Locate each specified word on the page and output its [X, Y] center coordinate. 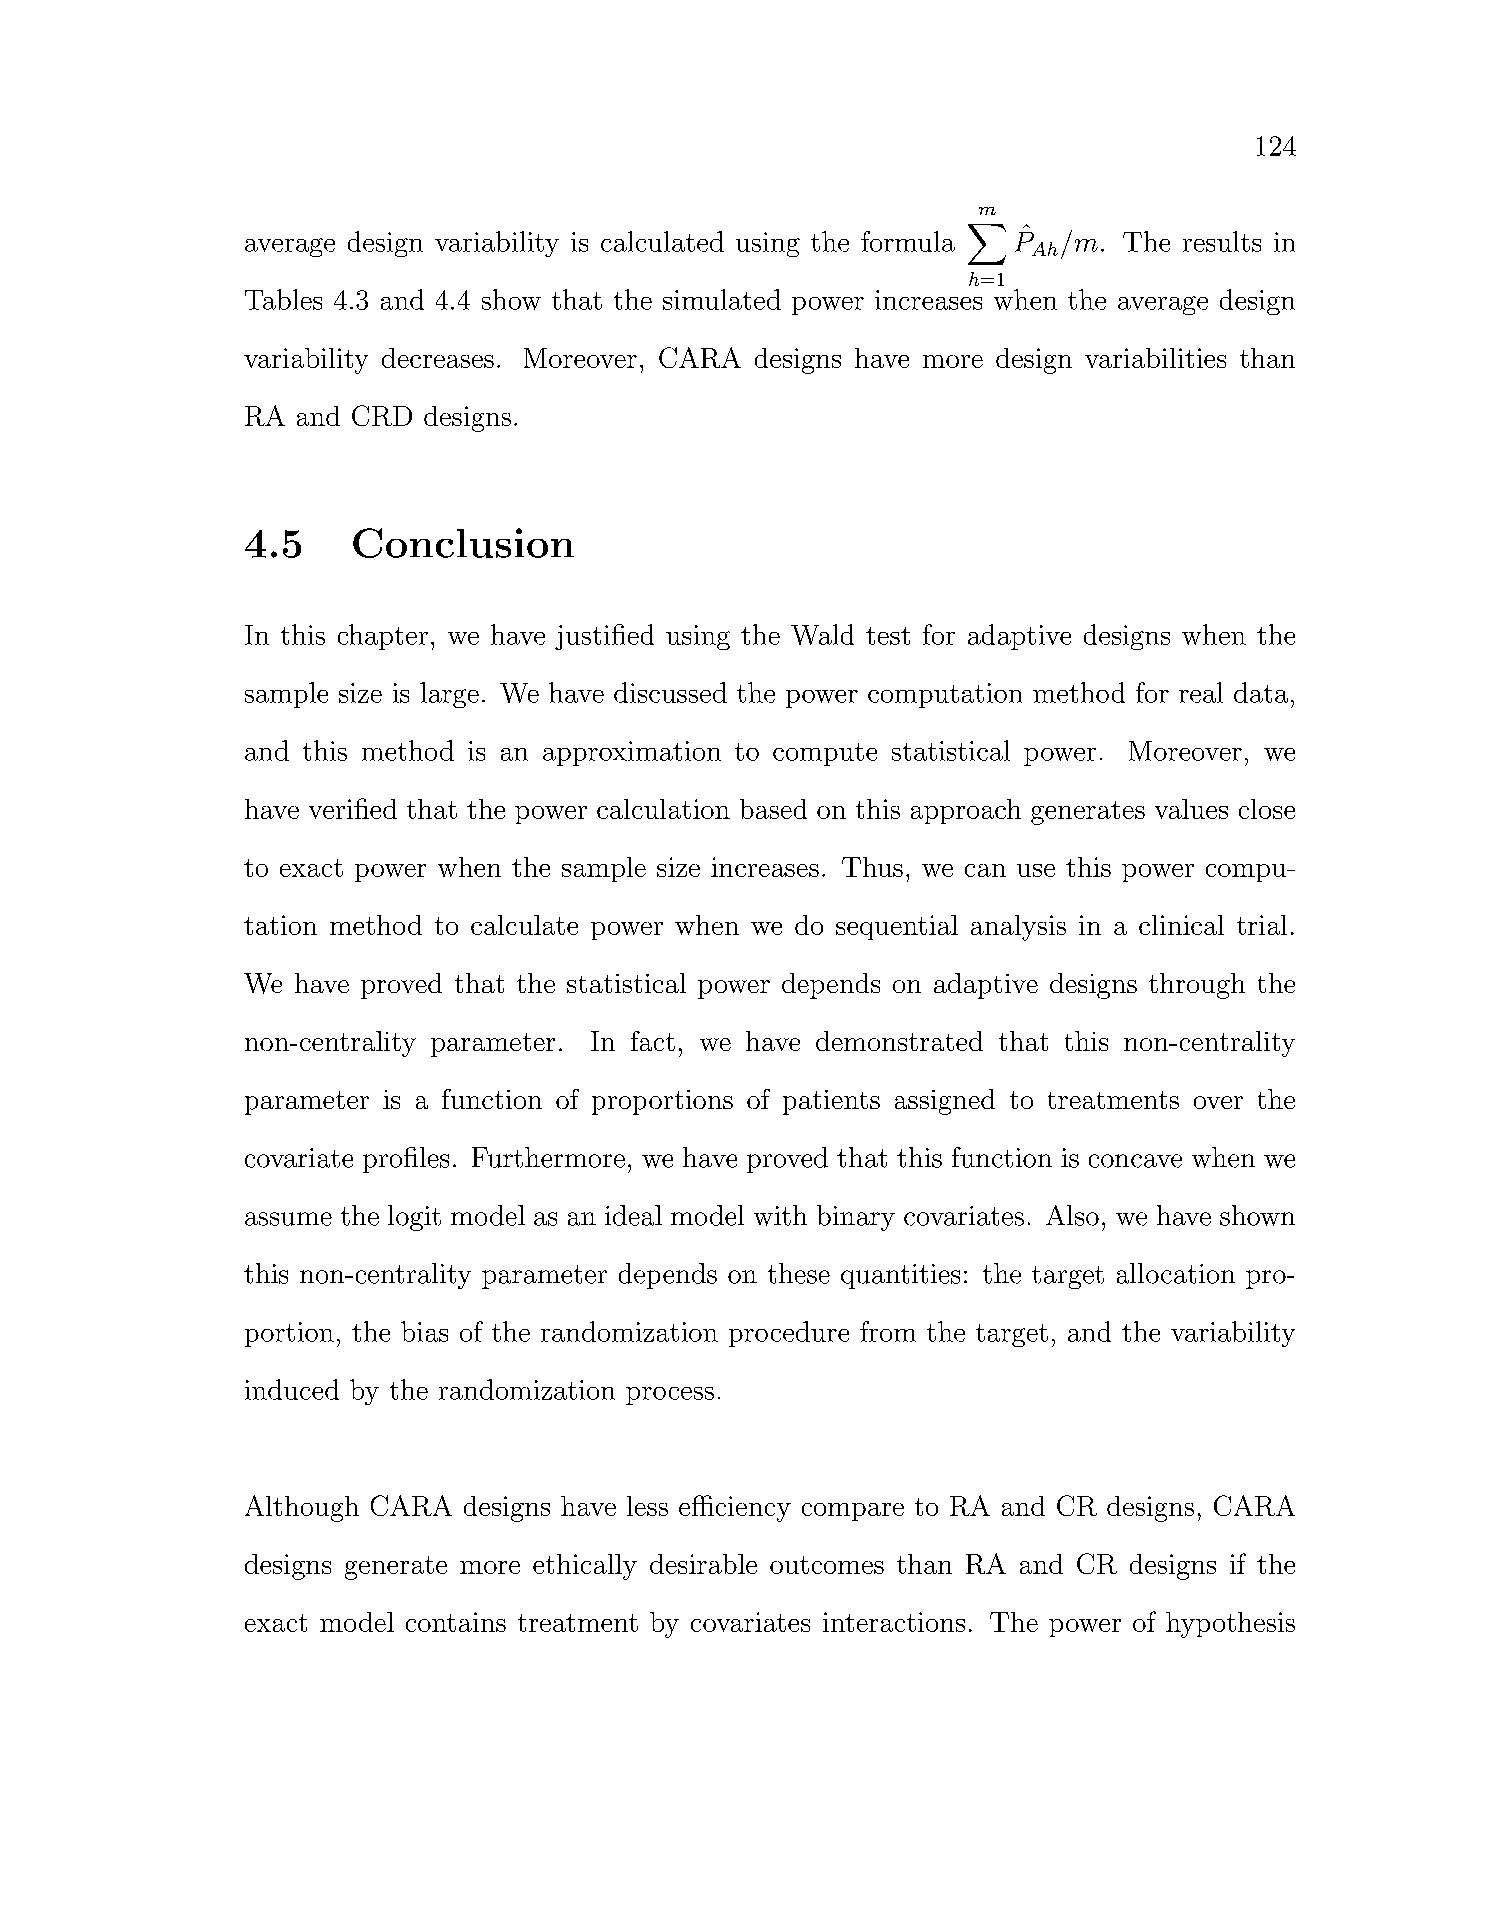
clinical [1181, 925]
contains [456, 1622]
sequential [897, 927]
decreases [438, 358]
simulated [722, 299]
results [1222, 241]
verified [353, 808]
